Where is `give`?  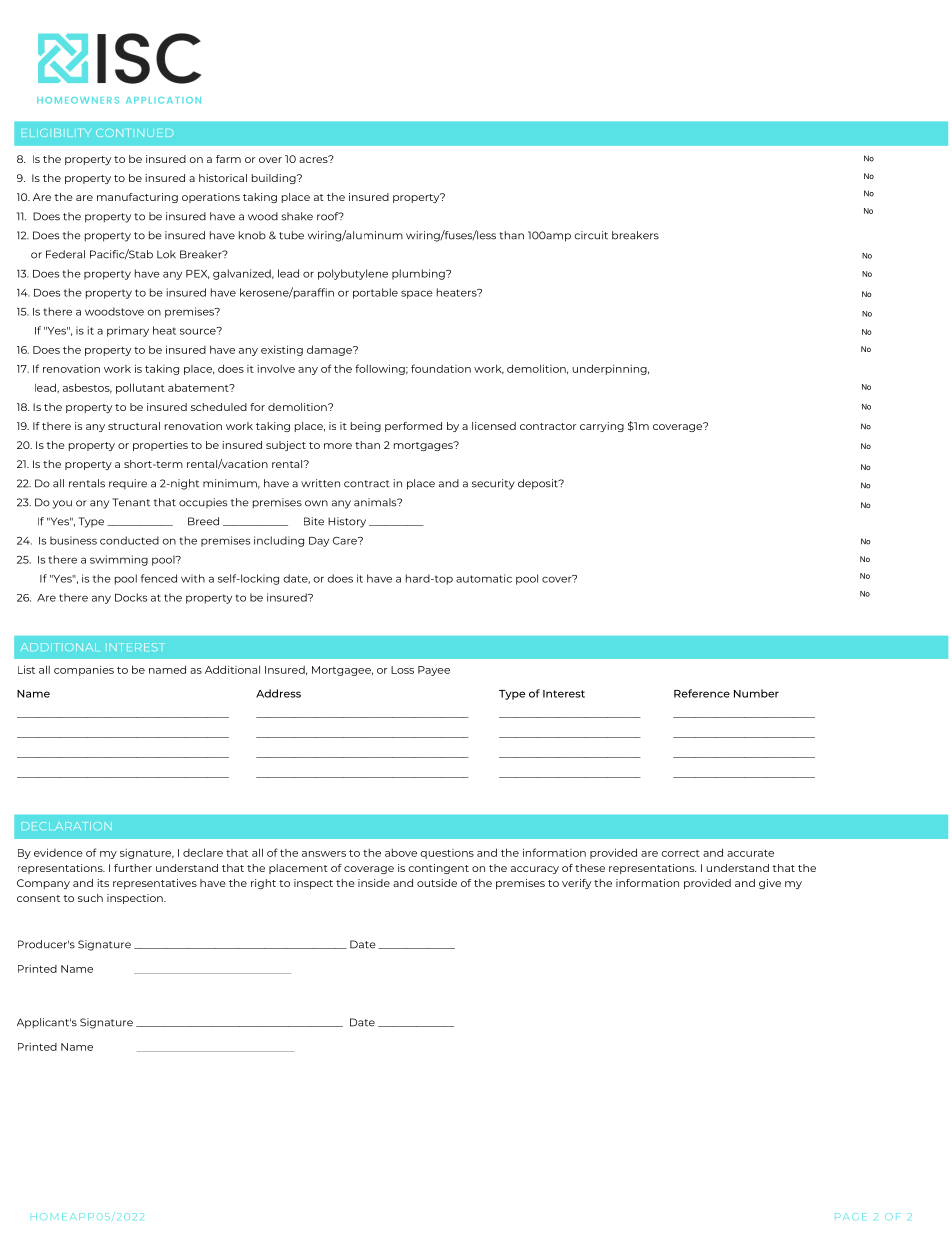 give is located at coordinates (770, 884).
